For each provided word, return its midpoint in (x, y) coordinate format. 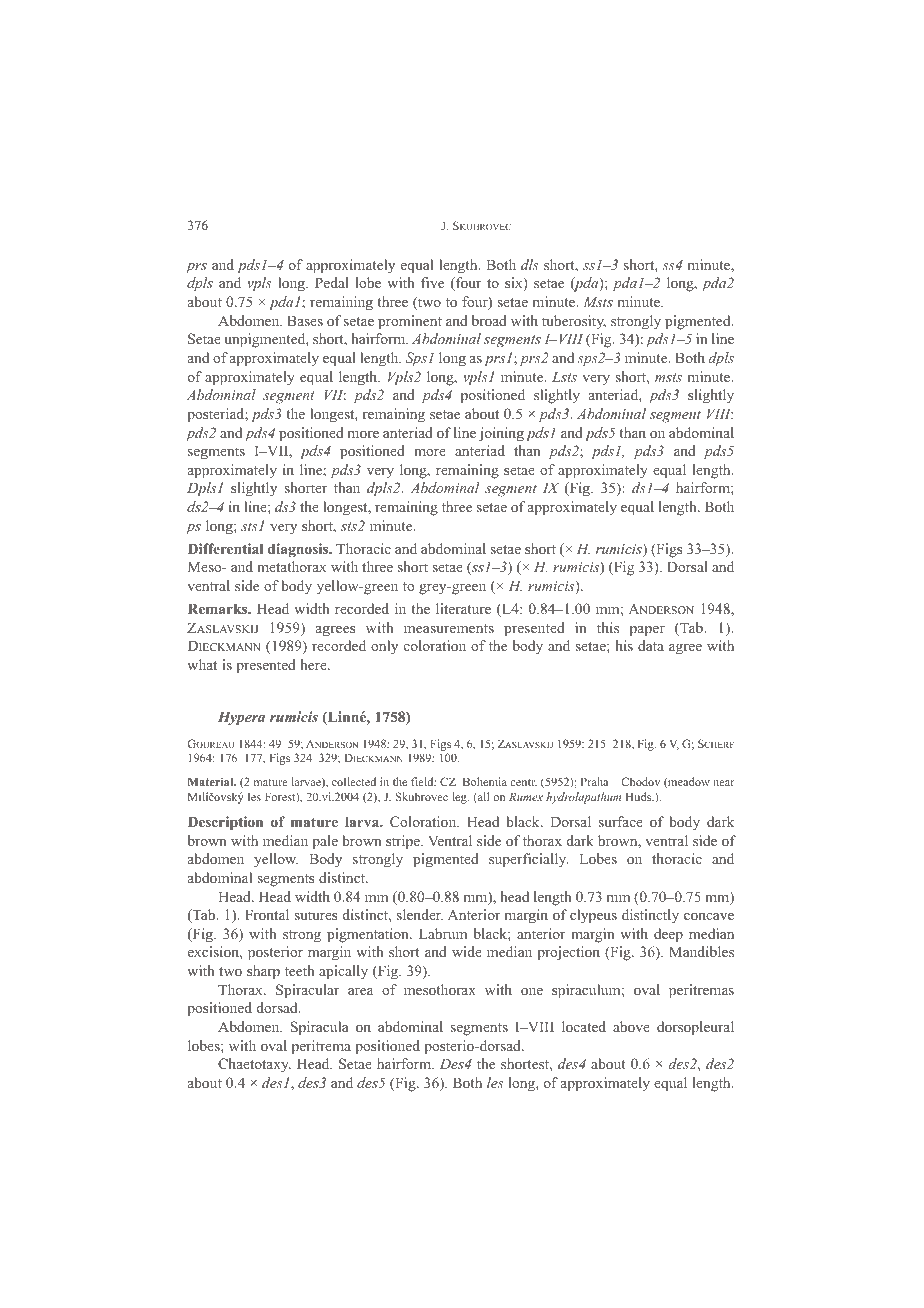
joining (501, 434)
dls (530, 264)
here (314, 664)
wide (467, 951)
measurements (449, 628)
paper (647, 631)
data (651, 645)
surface (620, 821)
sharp (263, 972)
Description (225, 823)
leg (460, 798)
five (432, 282)
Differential (225, 548)
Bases (305, 320)
